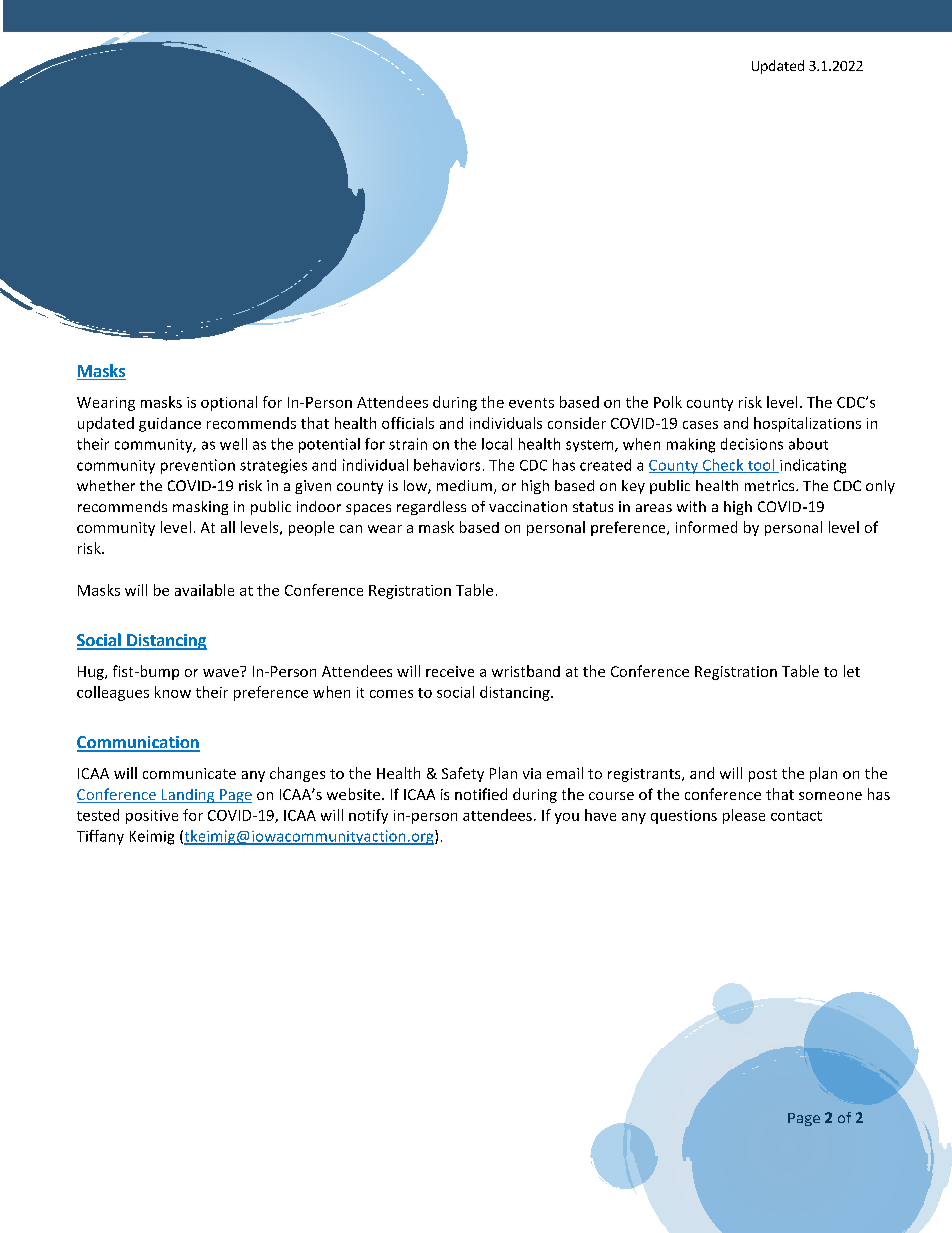 The width and height of the page is (952, 1233). Describe the element at coordinates (531, 403) in the page. I see `events` at that location.
